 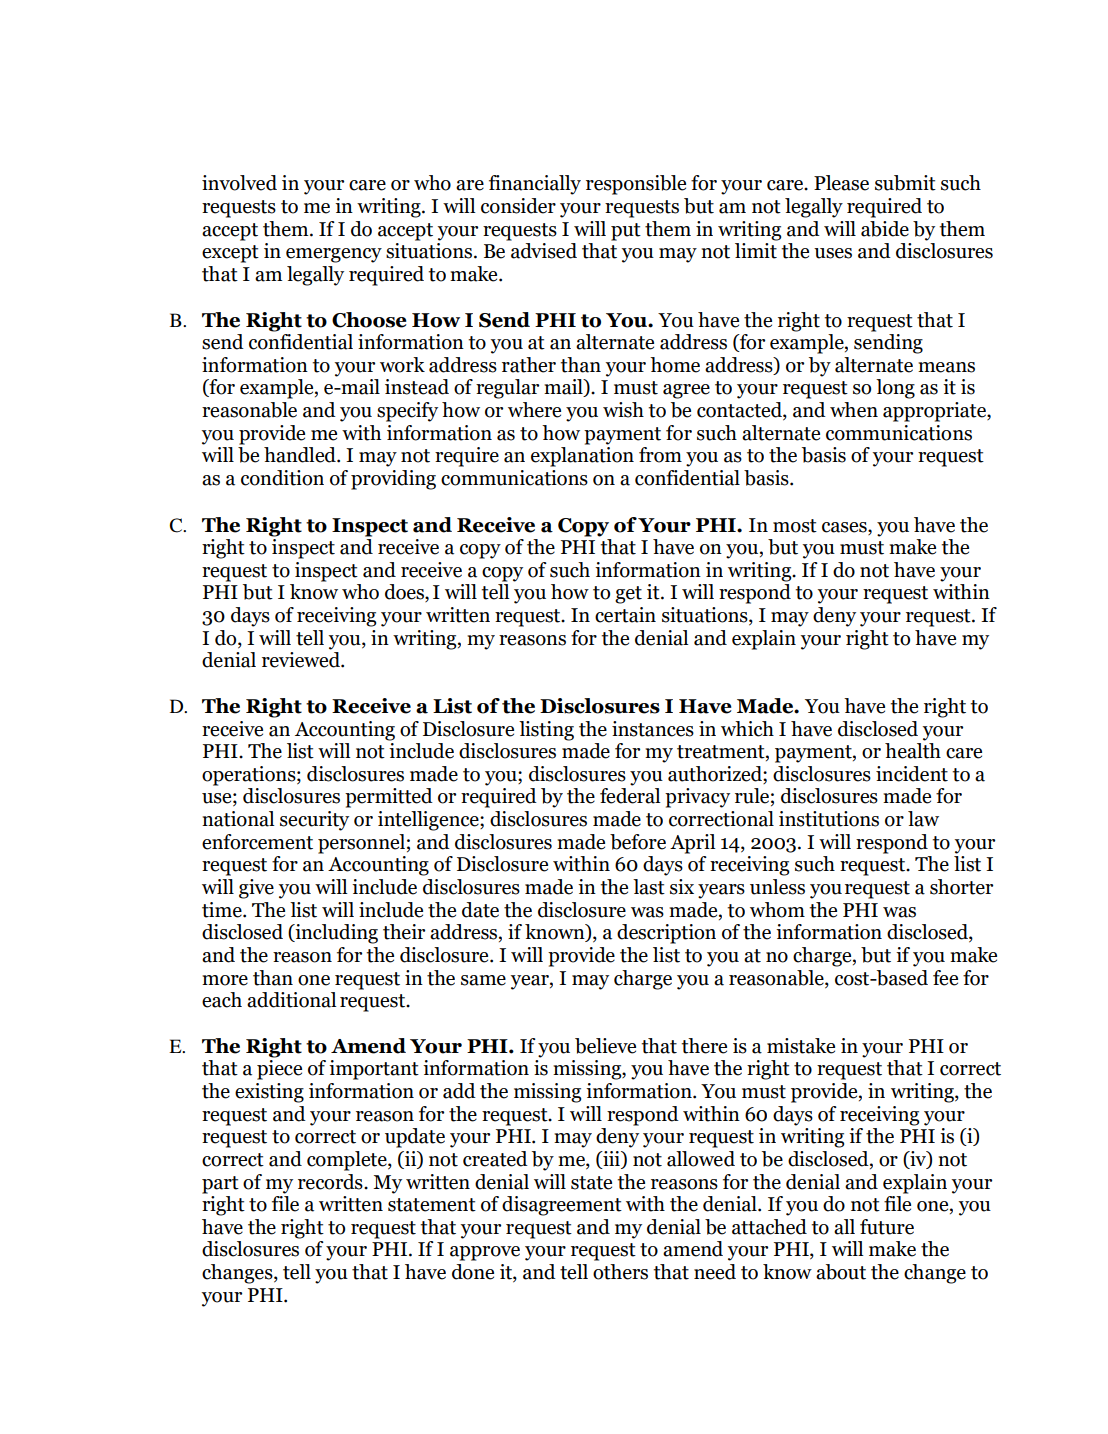 What do you see at coordinates (854, 410) in the screenshot?
I see `when` at bounding box center [854, 410].
